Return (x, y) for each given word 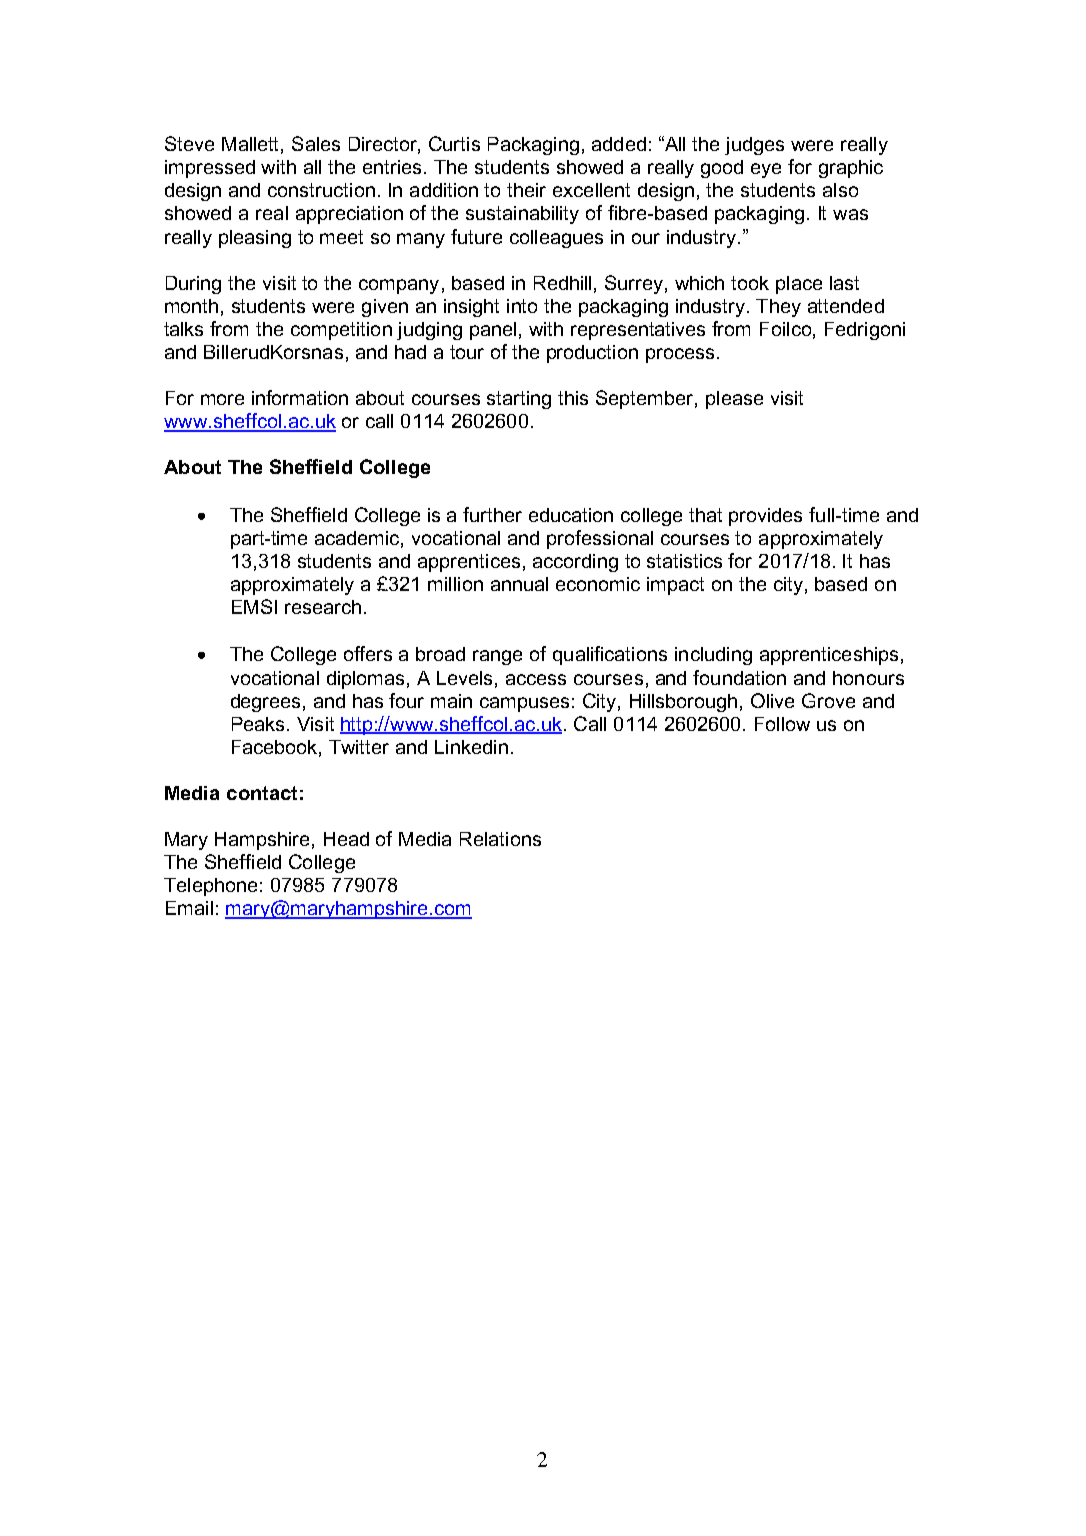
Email (189, 908)
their (526, 190)
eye (766, 170)
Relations (500, 839)
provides (765, 517)
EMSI (254, 606)
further (492, 514)
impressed (210, 169)
